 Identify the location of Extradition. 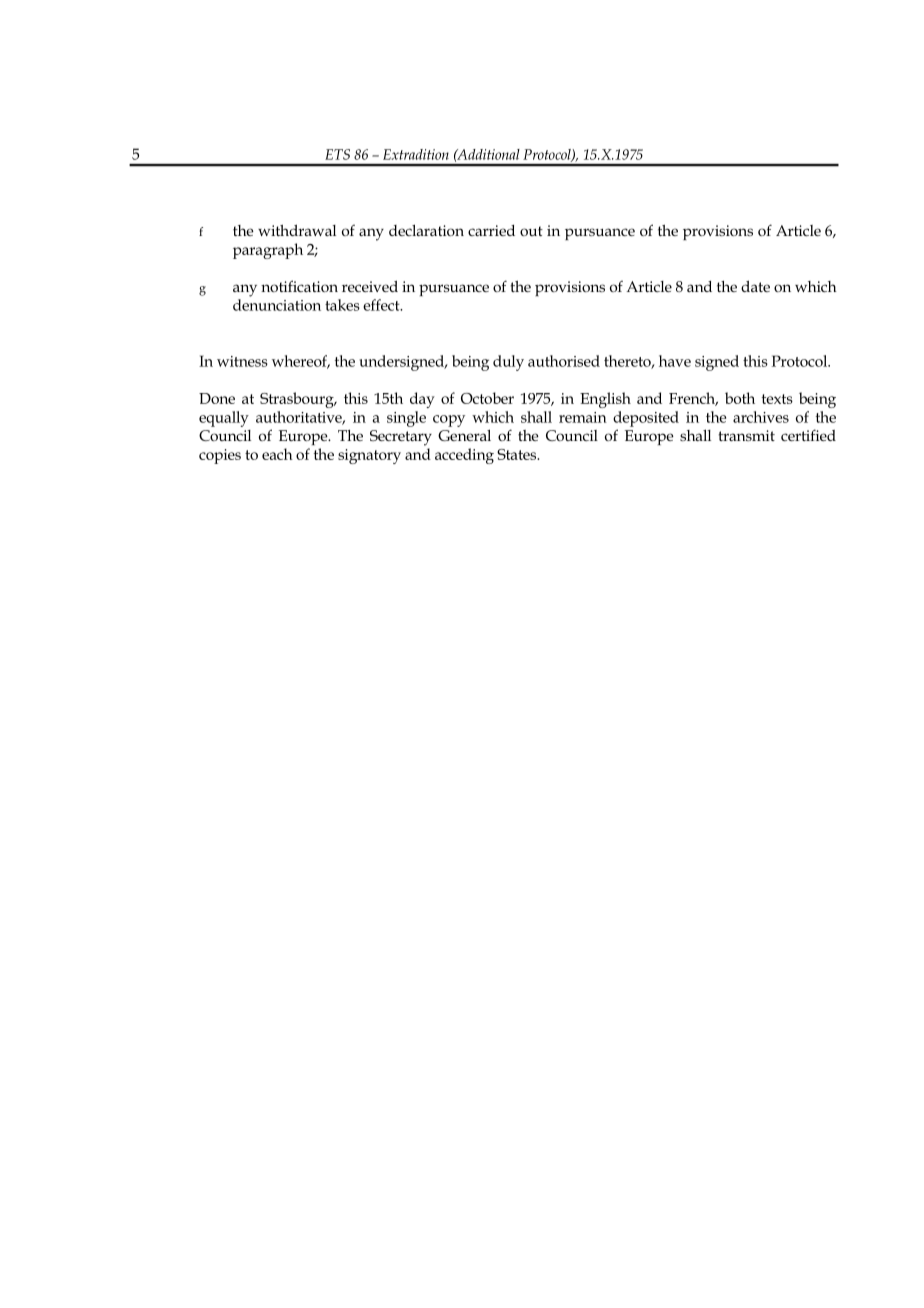
(416, 154).
